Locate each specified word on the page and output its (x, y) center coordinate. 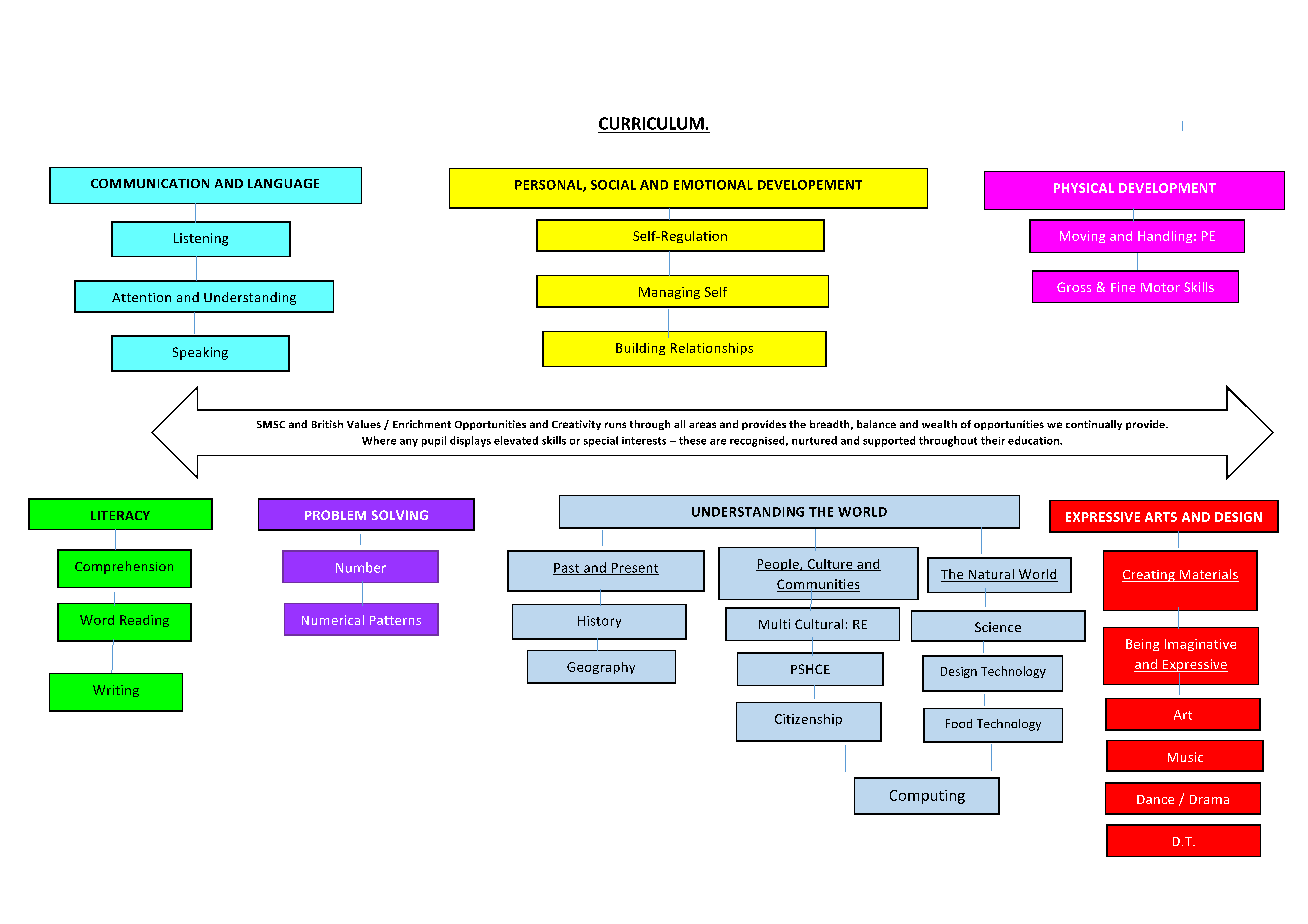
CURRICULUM (651, 123)
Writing (116, 691)
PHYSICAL (1084, 188)
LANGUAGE (283, 183)
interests (644, 441)
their (993, 440)
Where (379, 440)
